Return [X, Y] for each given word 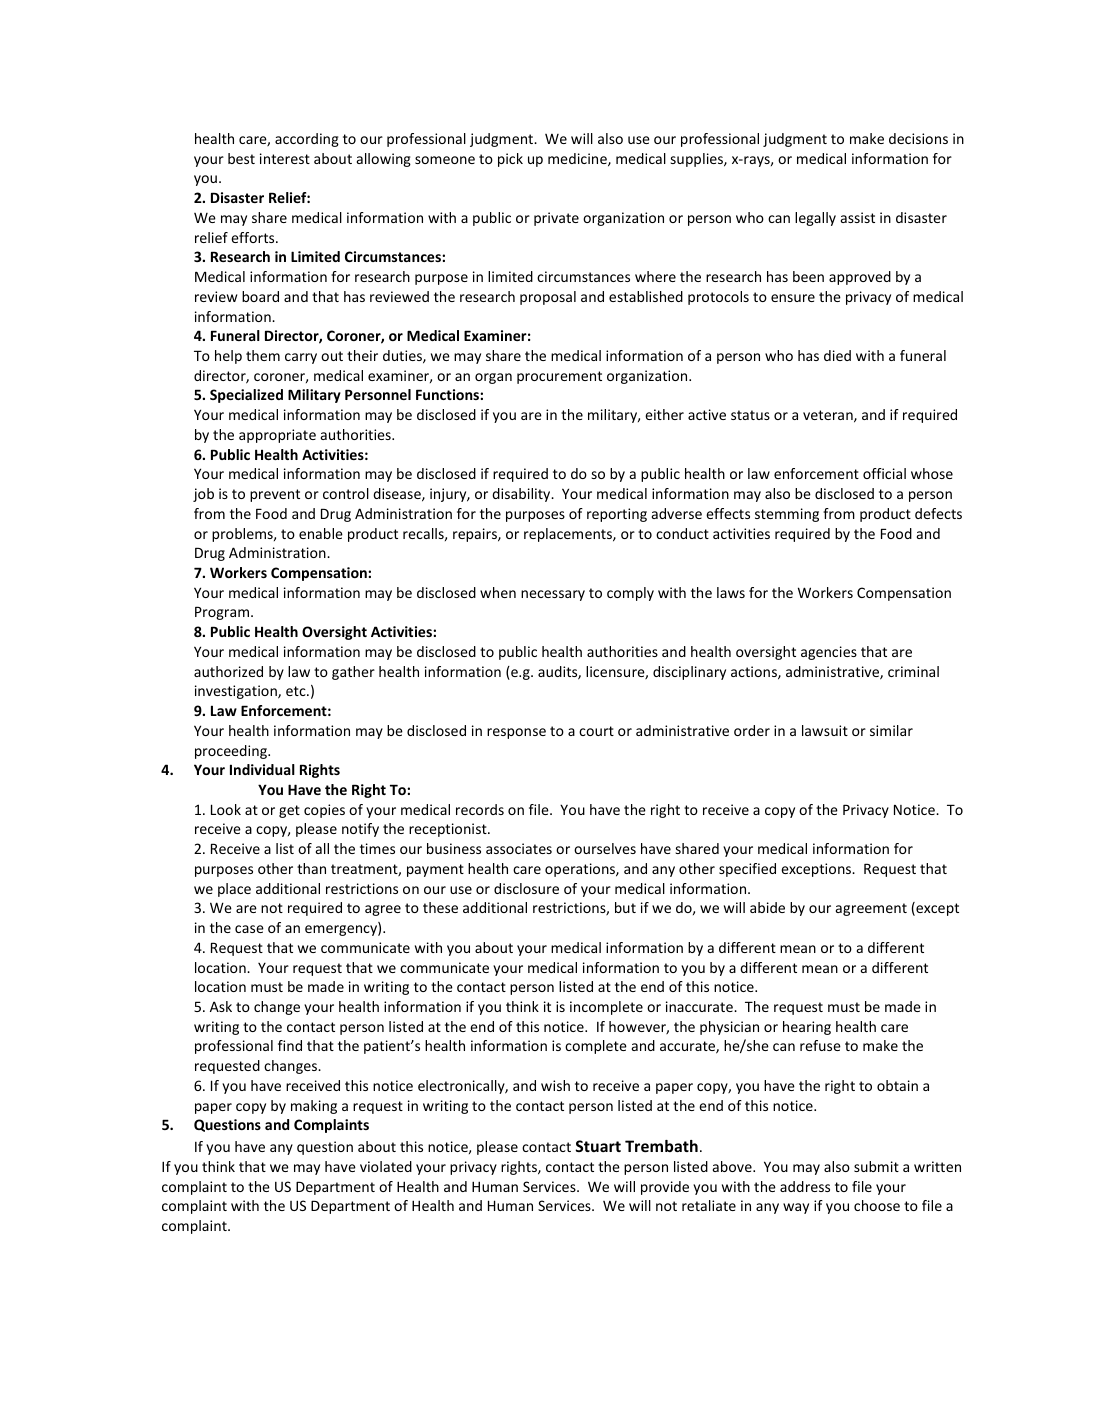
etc [297, 691]
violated [386, 1166]
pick [510, 160]
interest [285, 158]
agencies [829, 653]
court [596, 731]
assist [858, 217]
